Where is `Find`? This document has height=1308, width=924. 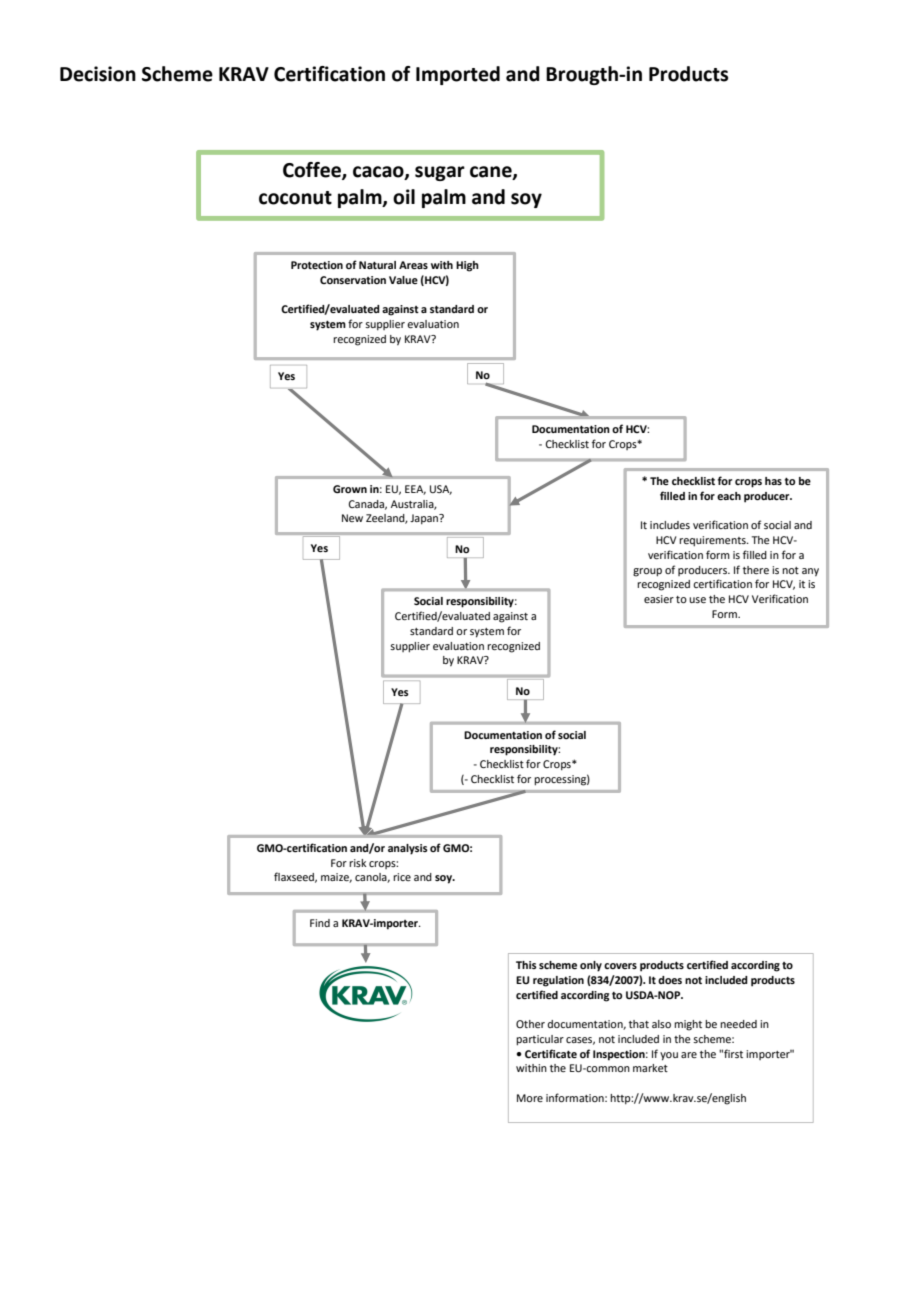
Find is located at coordinates (320, 923).
